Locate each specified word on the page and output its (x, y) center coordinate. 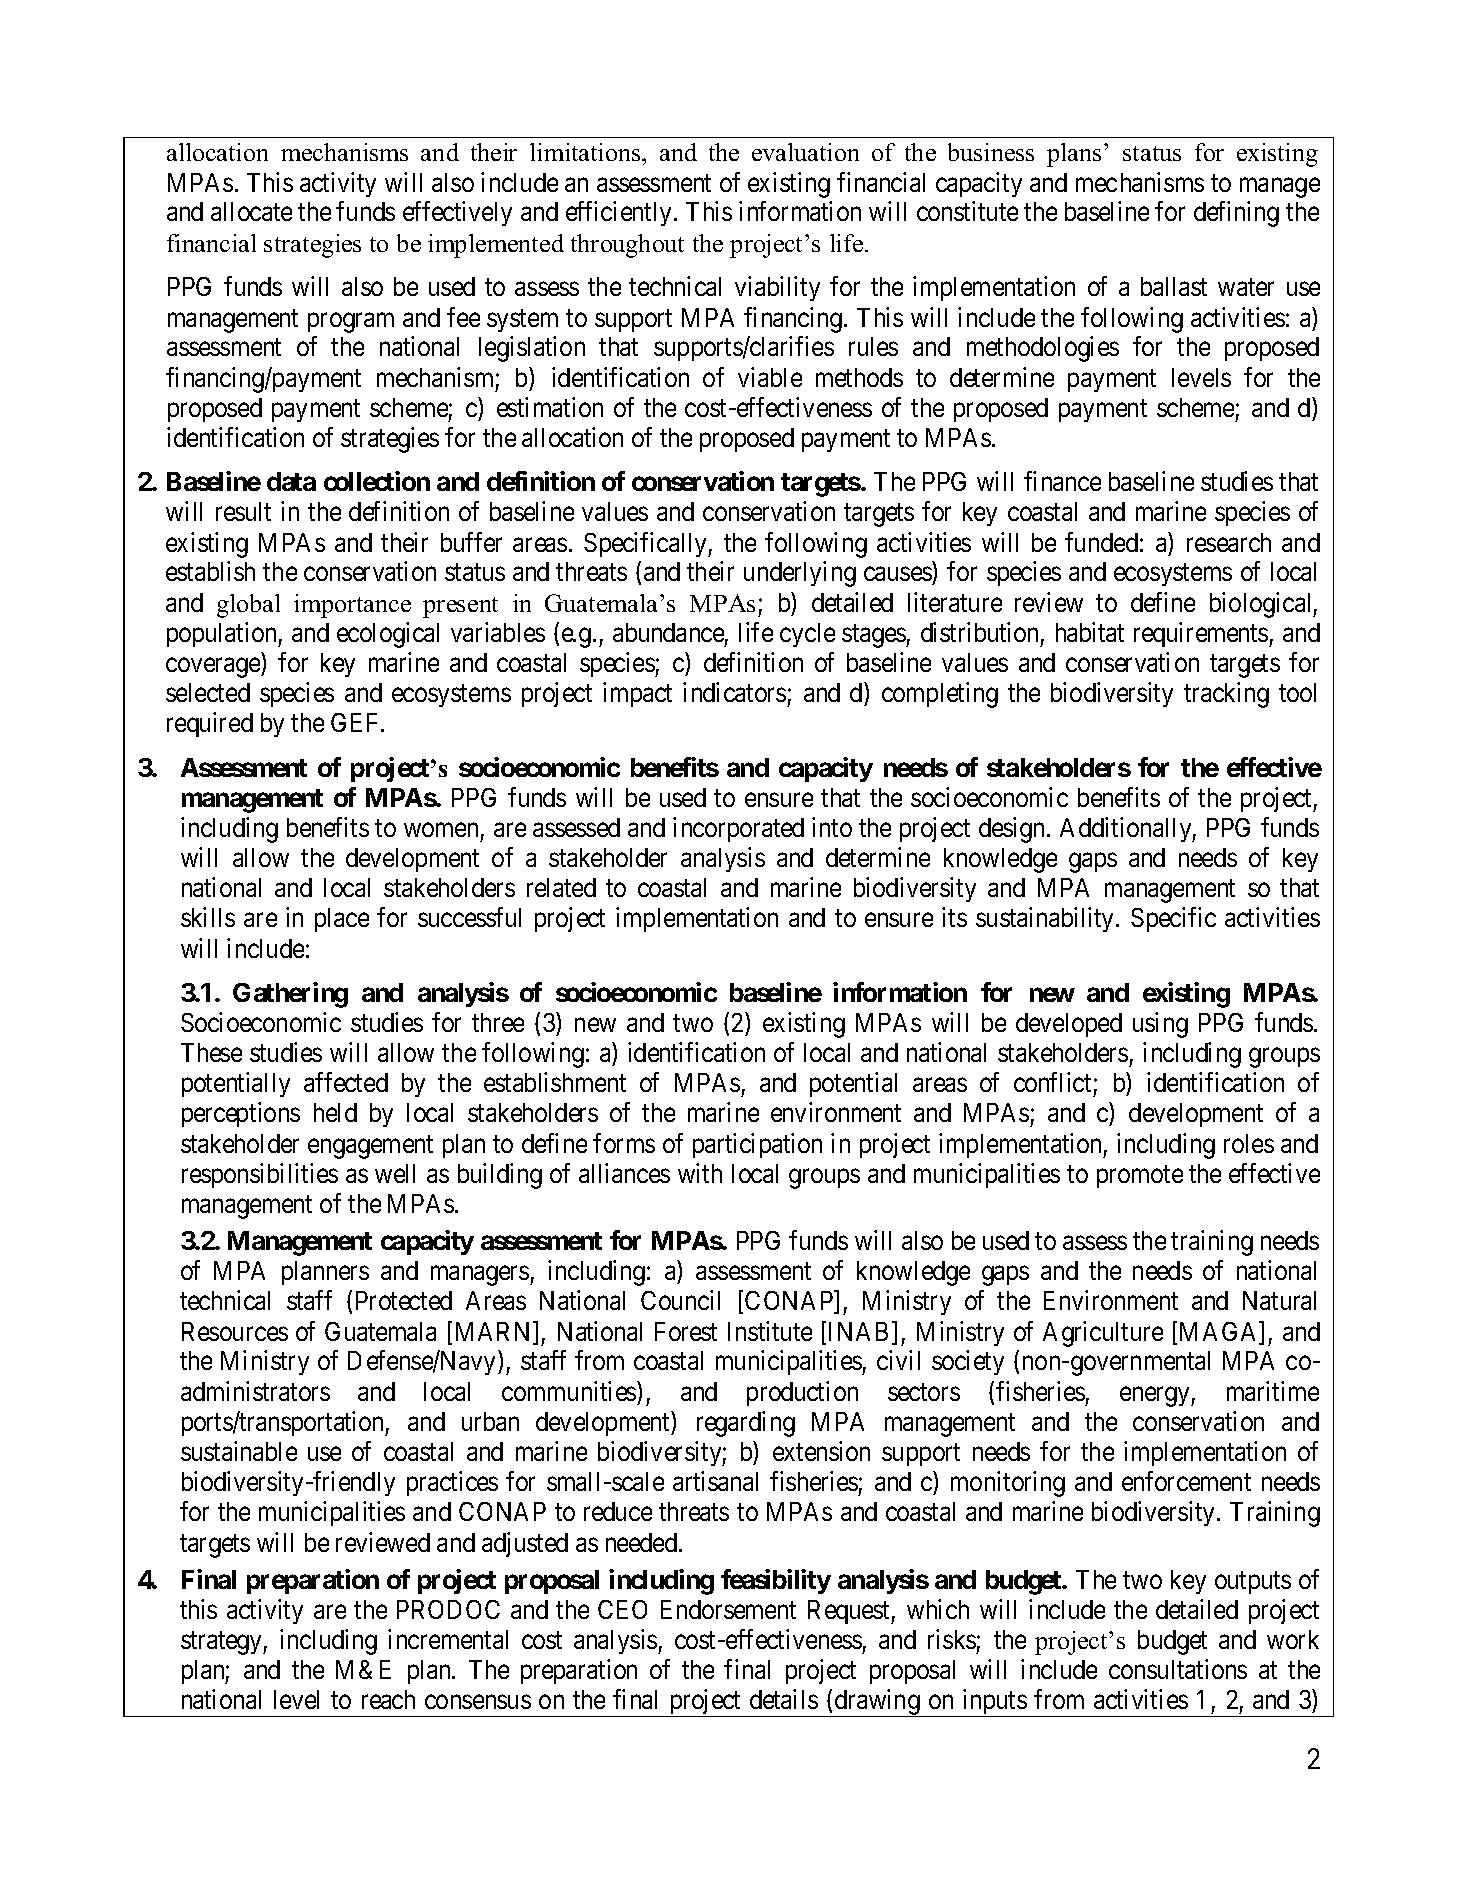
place (342, 920)
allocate (251, 211)
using (1160, 1025)
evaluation (805, 152)
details (784, 1699)
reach (388, 1699)
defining (1236, 214)
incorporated (738, 829)
